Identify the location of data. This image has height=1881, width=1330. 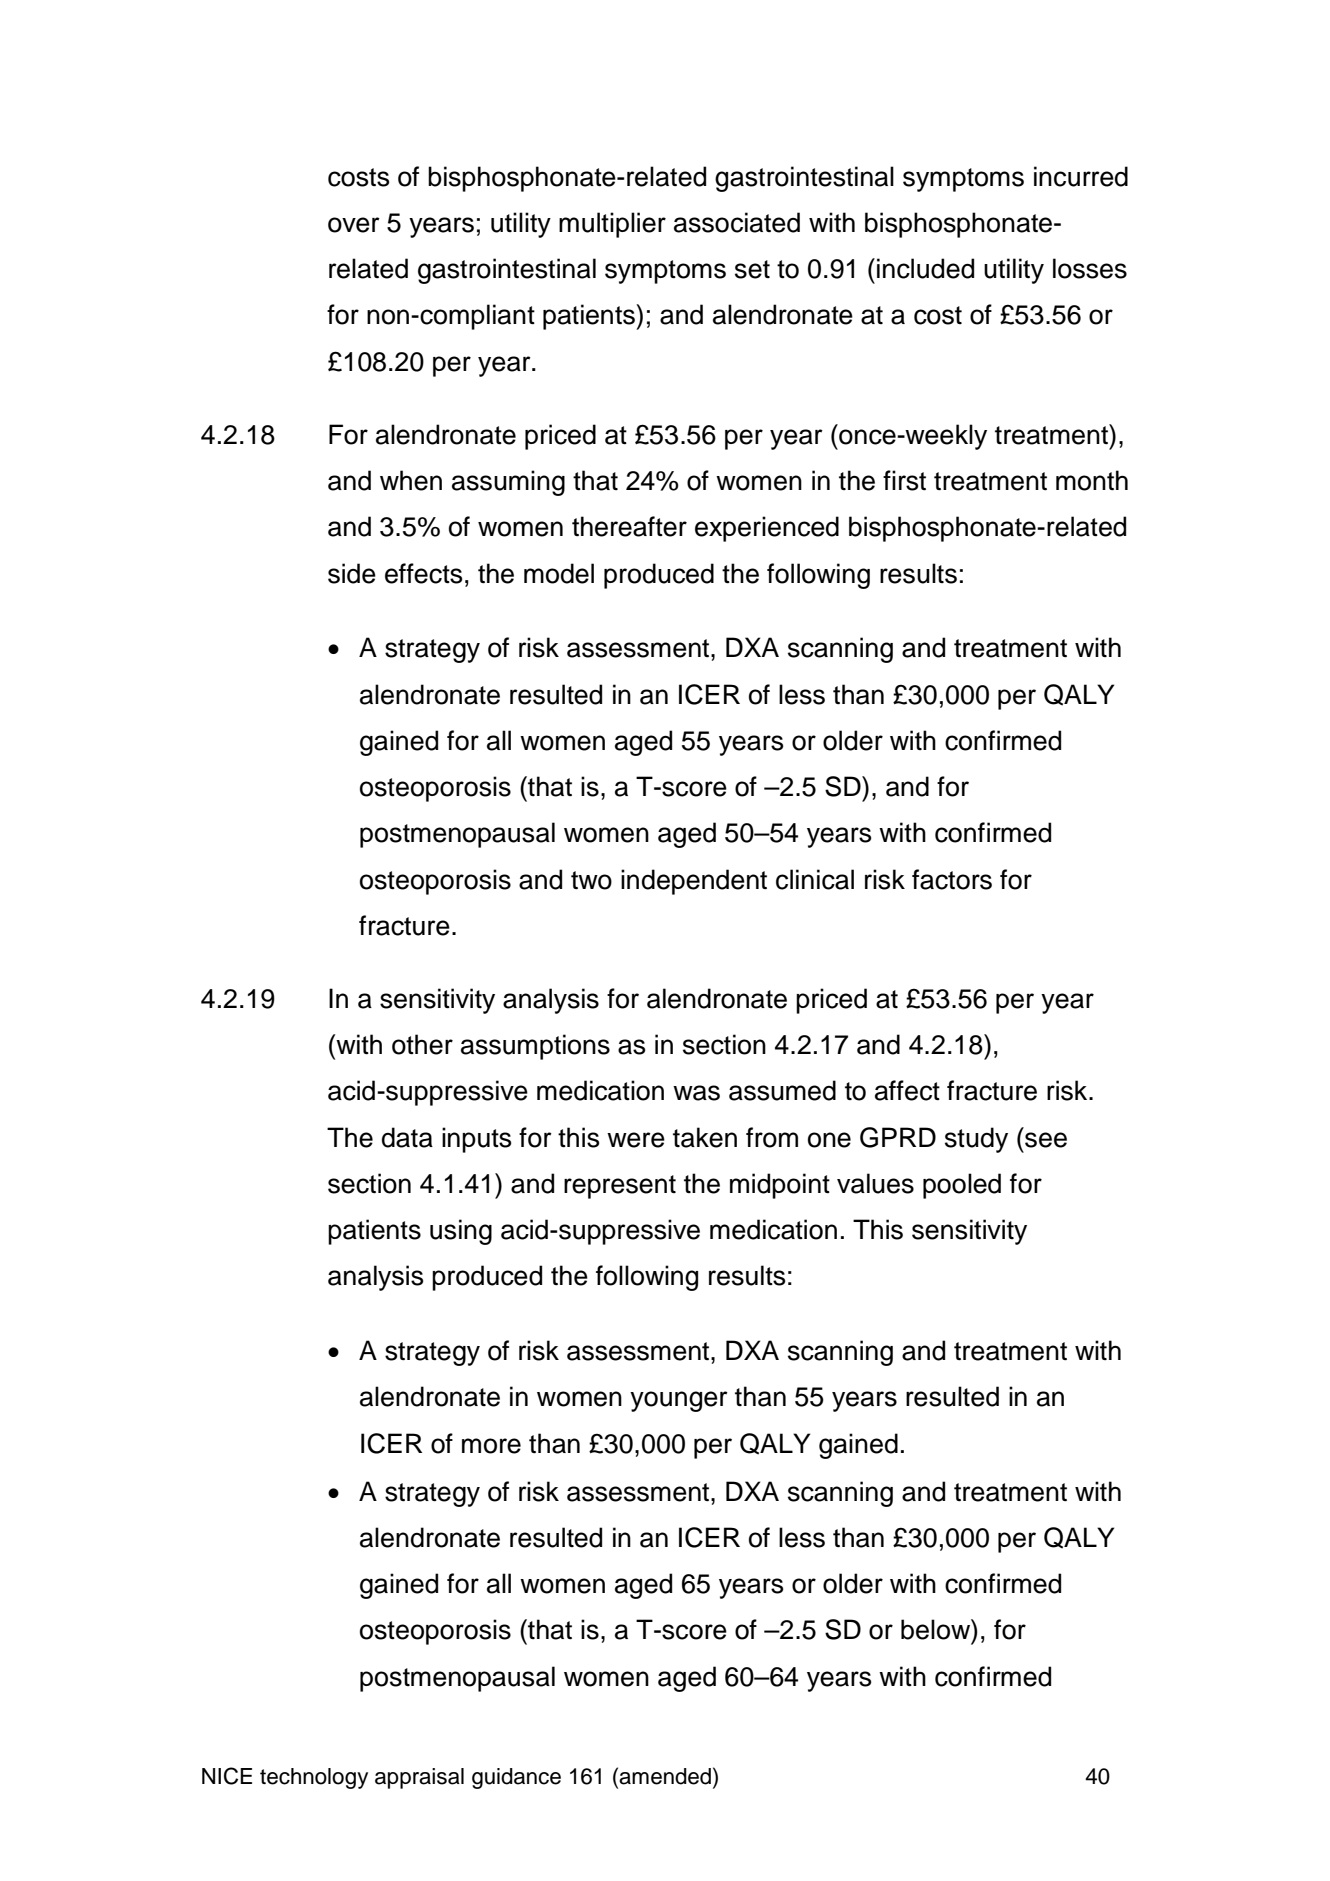
(407, 1137).
